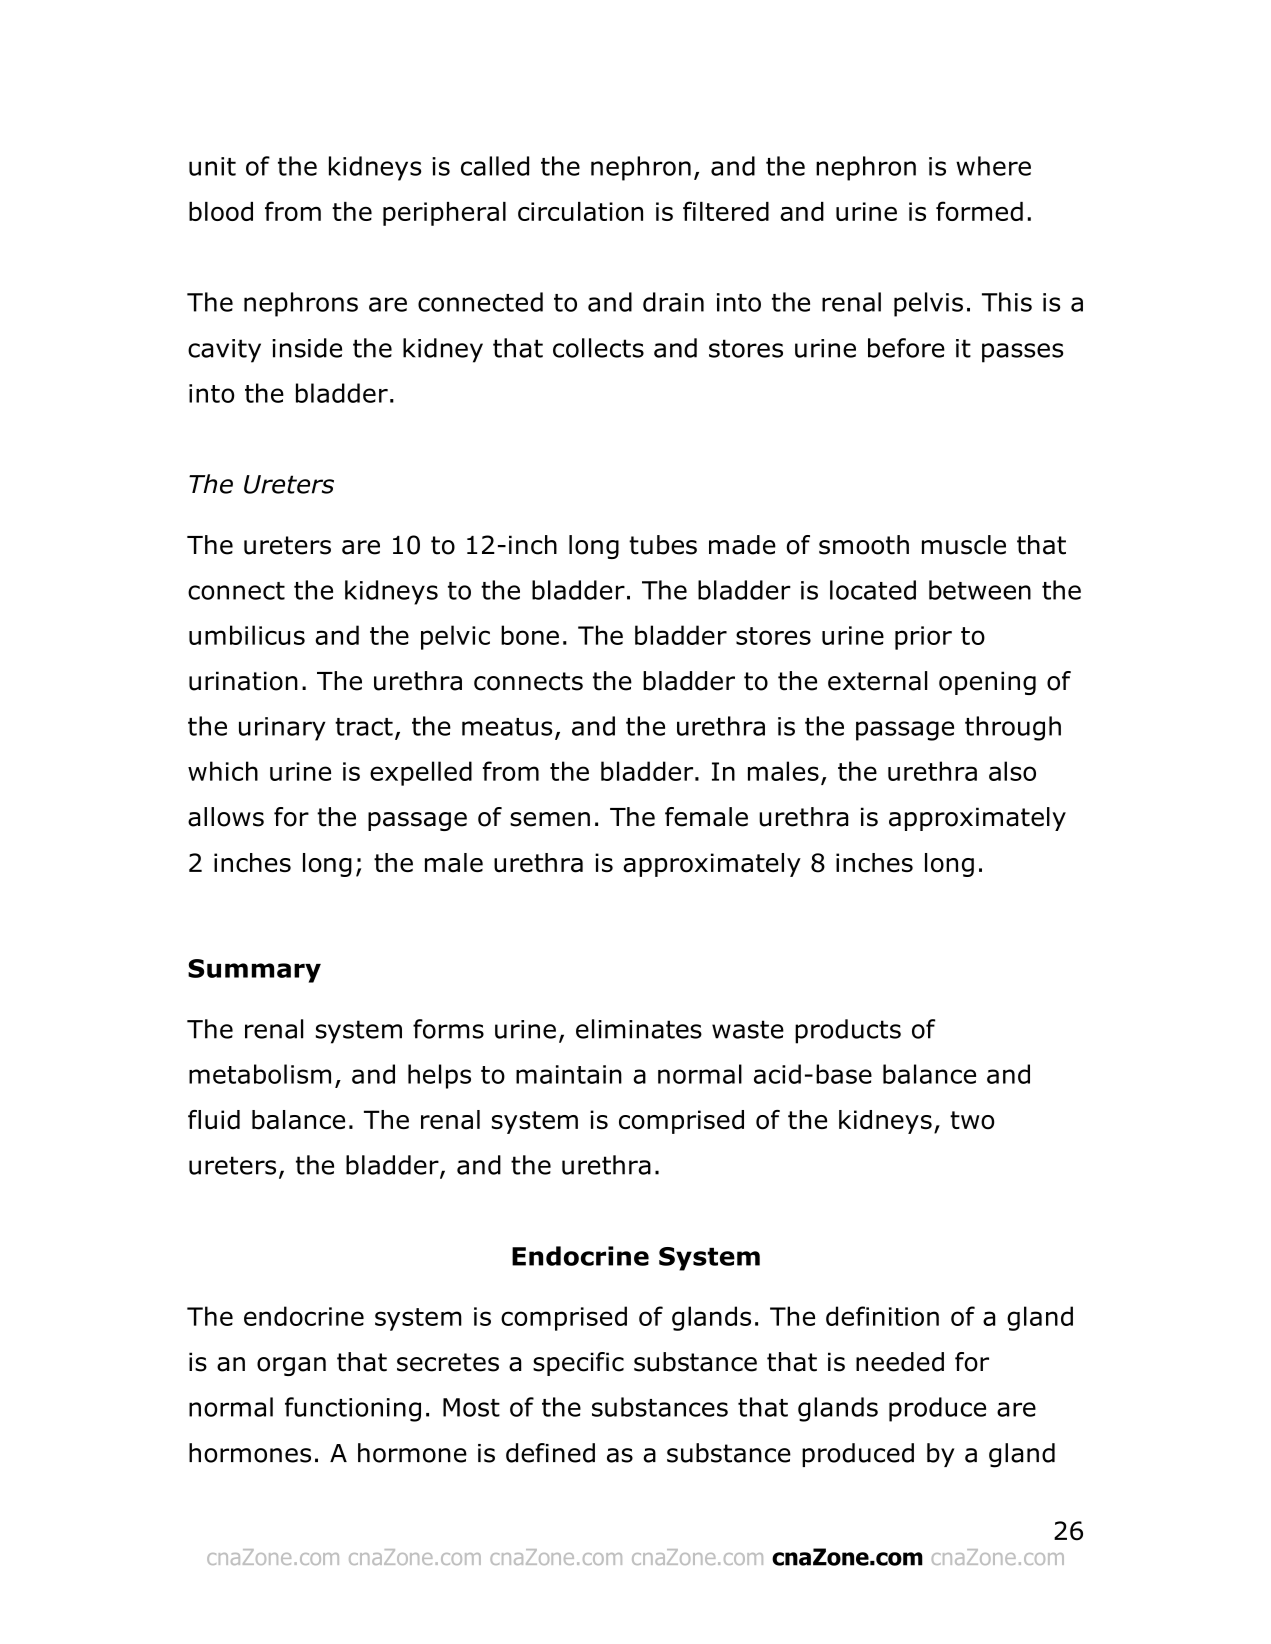  What do you see at coordinates (972, 1120) in the screenshot?
I see `two` at bounding box center [972, 1120].
